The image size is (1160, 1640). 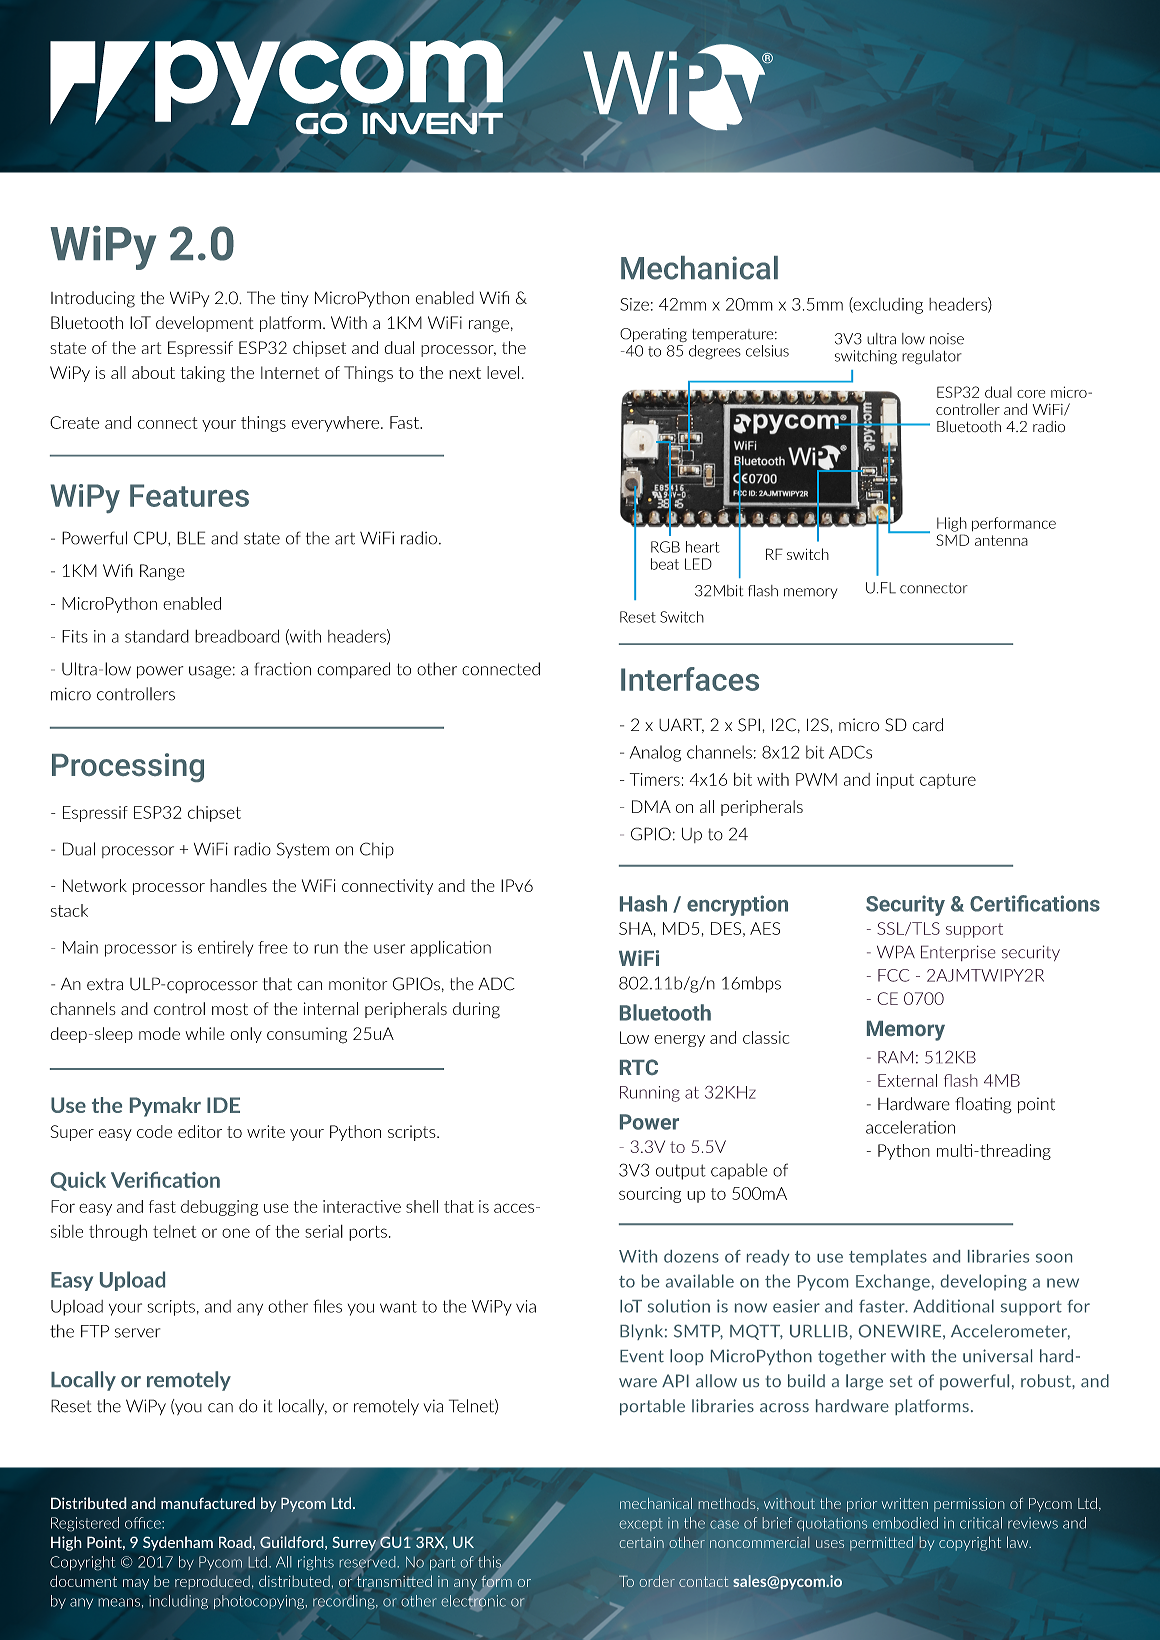 What do you see at coordinates (665, 564) in the screenshot?
I see `beat` at bounding box center [665, 564].
